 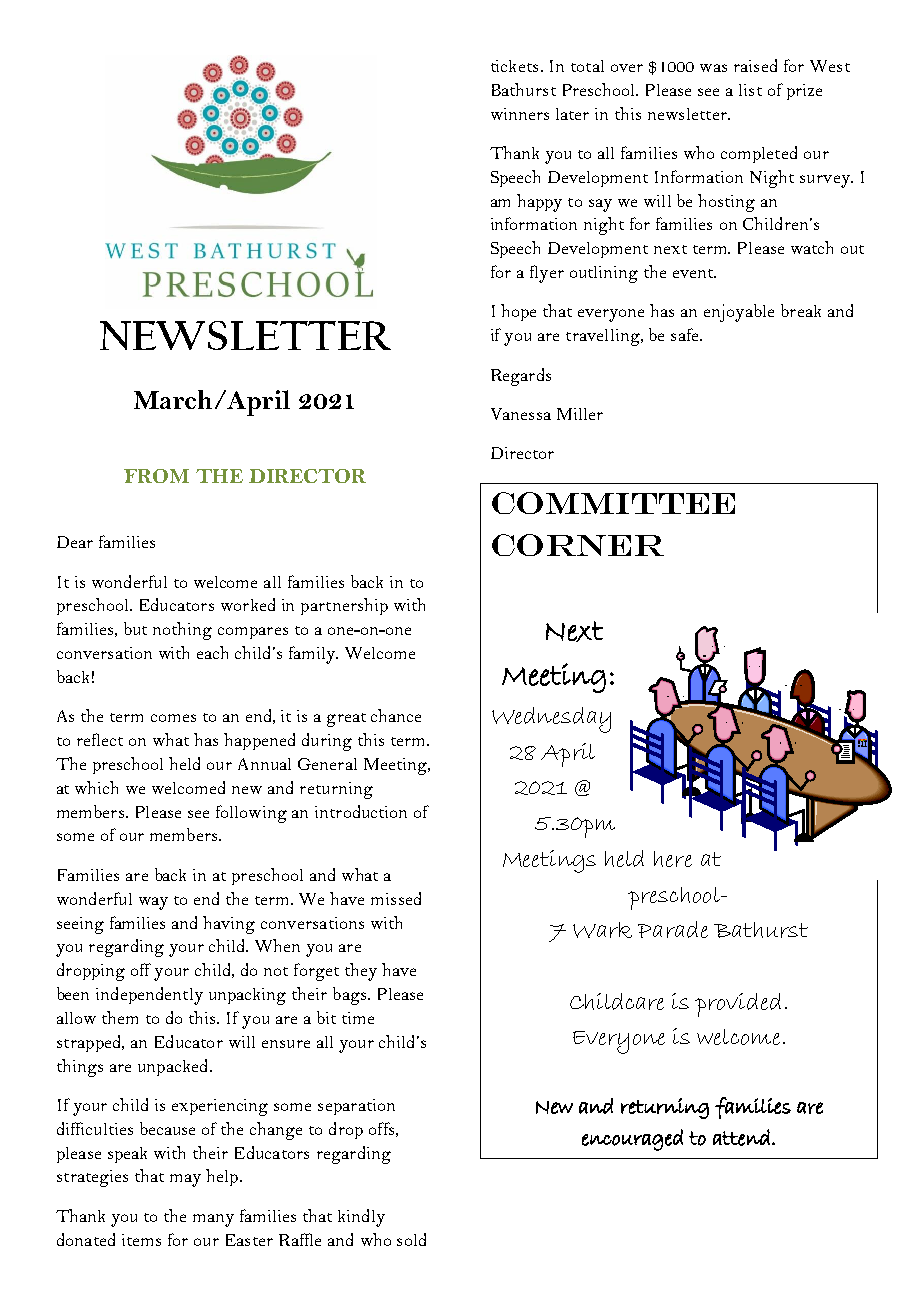 What do you see at coordinates (741, 1137) in the screenshot?
I see `attend` at bounding box center [741, 1137].
